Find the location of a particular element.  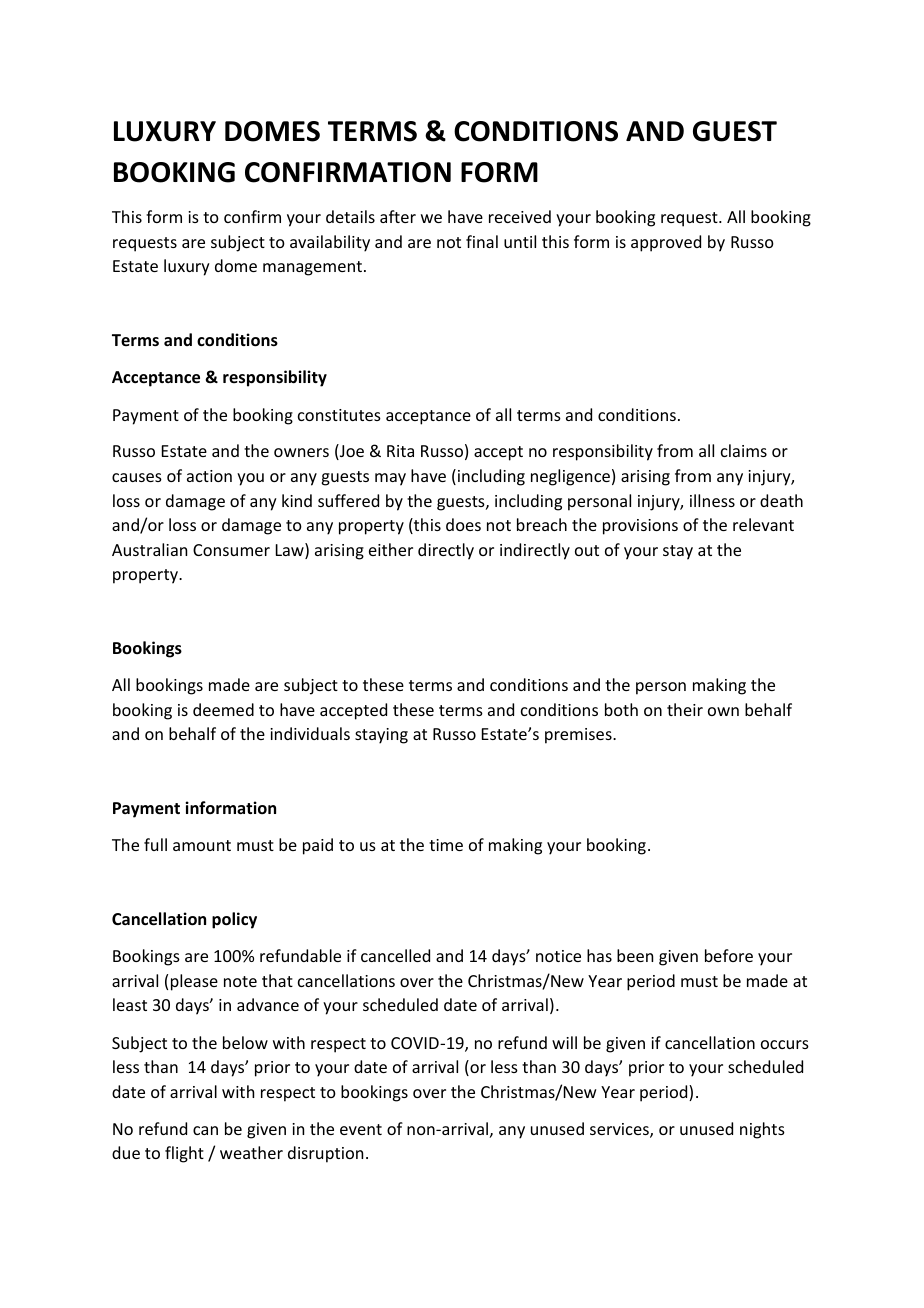

their is located at coordinates (685, 709).
